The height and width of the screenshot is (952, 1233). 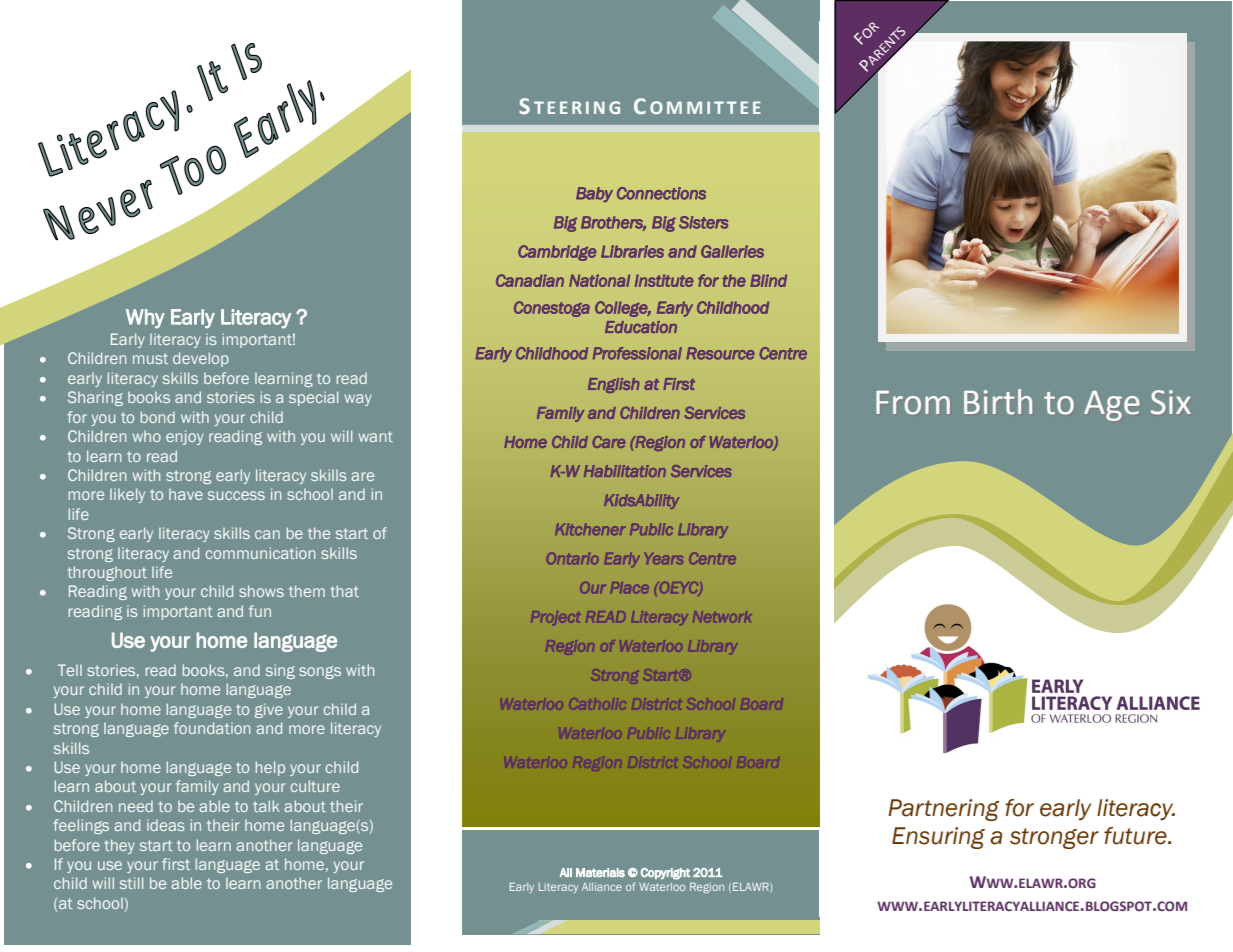 I want to click on Why, so click(x=145, y=319).
